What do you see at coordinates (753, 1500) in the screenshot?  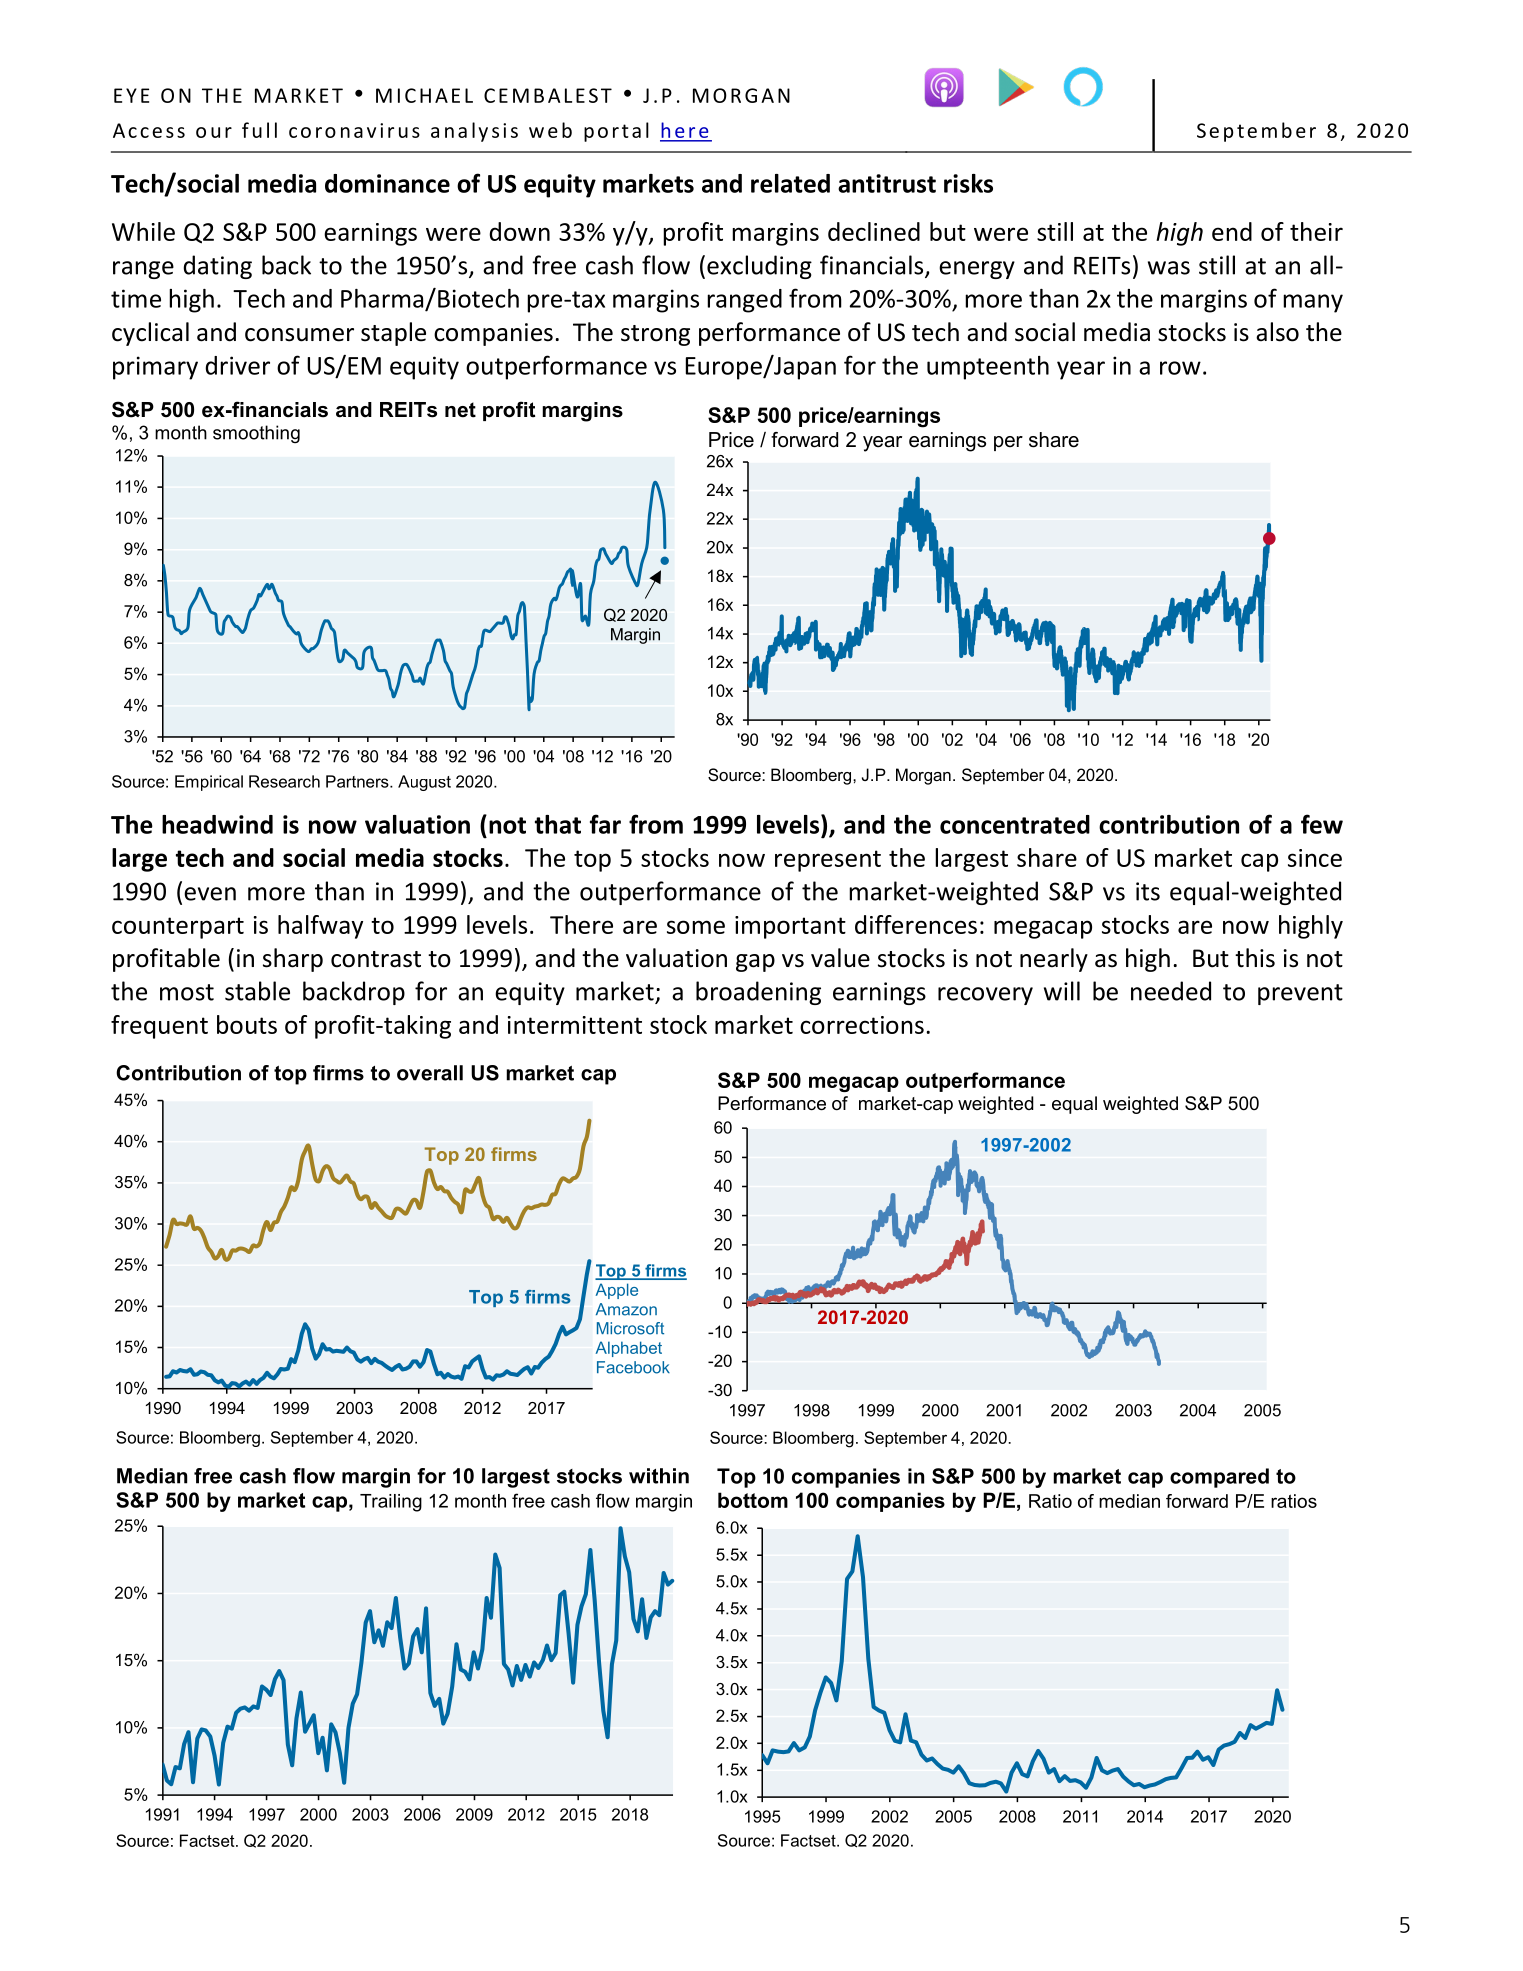 I see `bottom` at bounding box center [753, 1500].
